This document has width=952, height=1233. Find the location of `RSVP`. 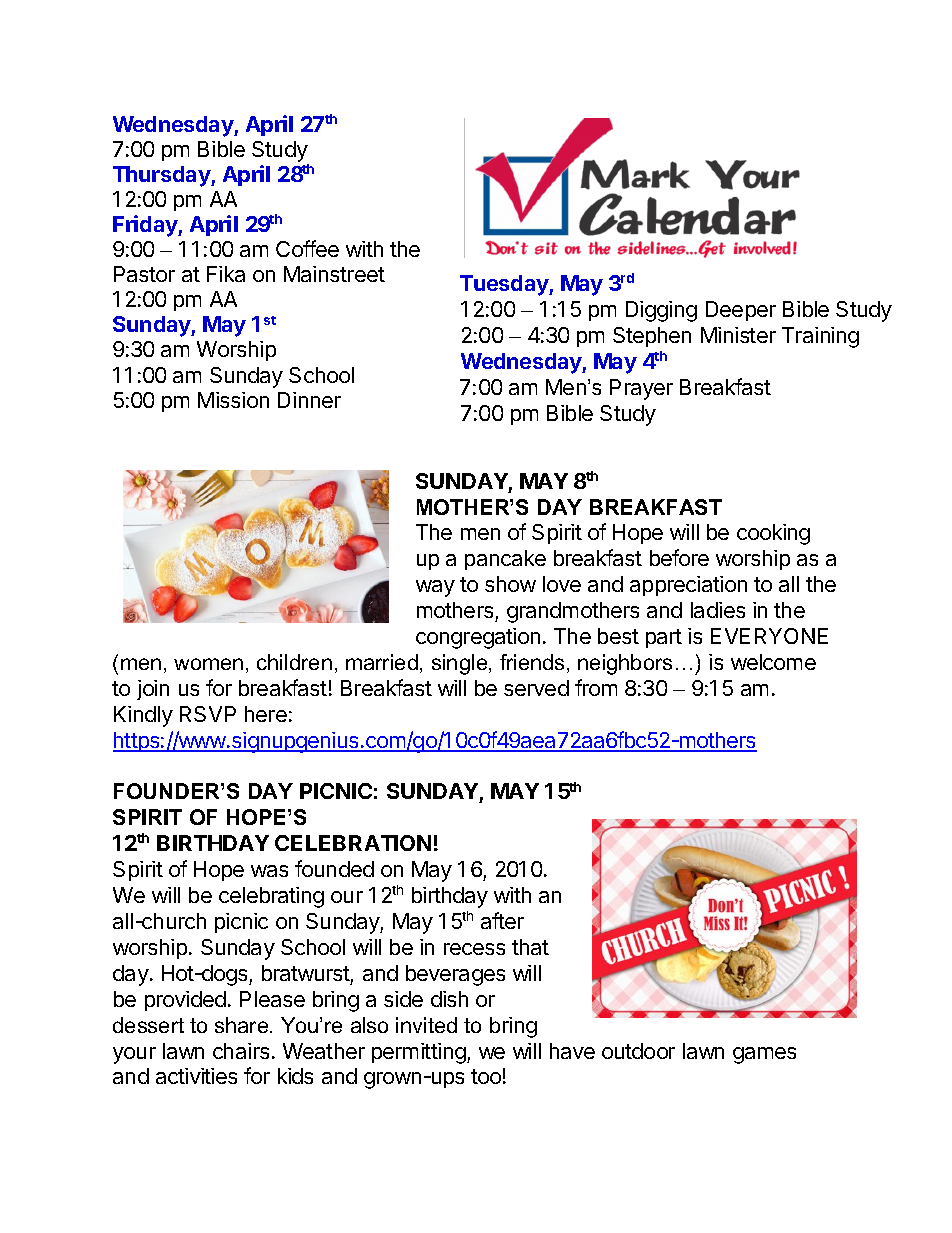

RSVP is located at coordinates (208, 714).
